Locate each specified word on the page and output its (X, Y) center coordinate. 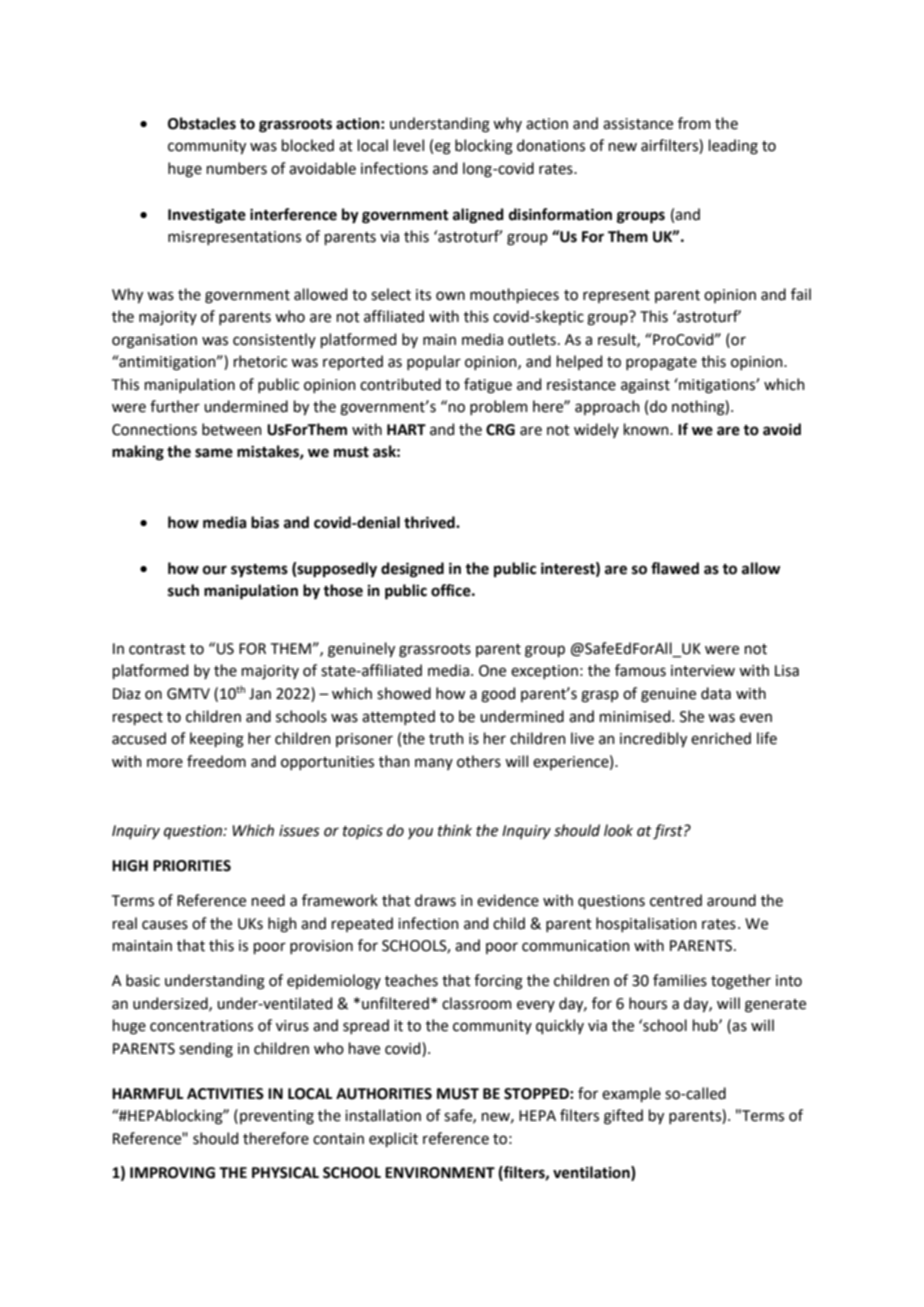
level (409, 145)
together (741, 982)
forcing (498, 982)
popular (434, 362)
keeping (217, 740)
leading (733, 147)
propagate (661, 364)
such (183, 590)
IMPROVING (172, 1173)
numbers (237, 168)
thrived (430, 522)
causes (165, 925)
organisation (154, 341)
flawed (675, 568)
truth (446, 738)
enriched (721, 738)
